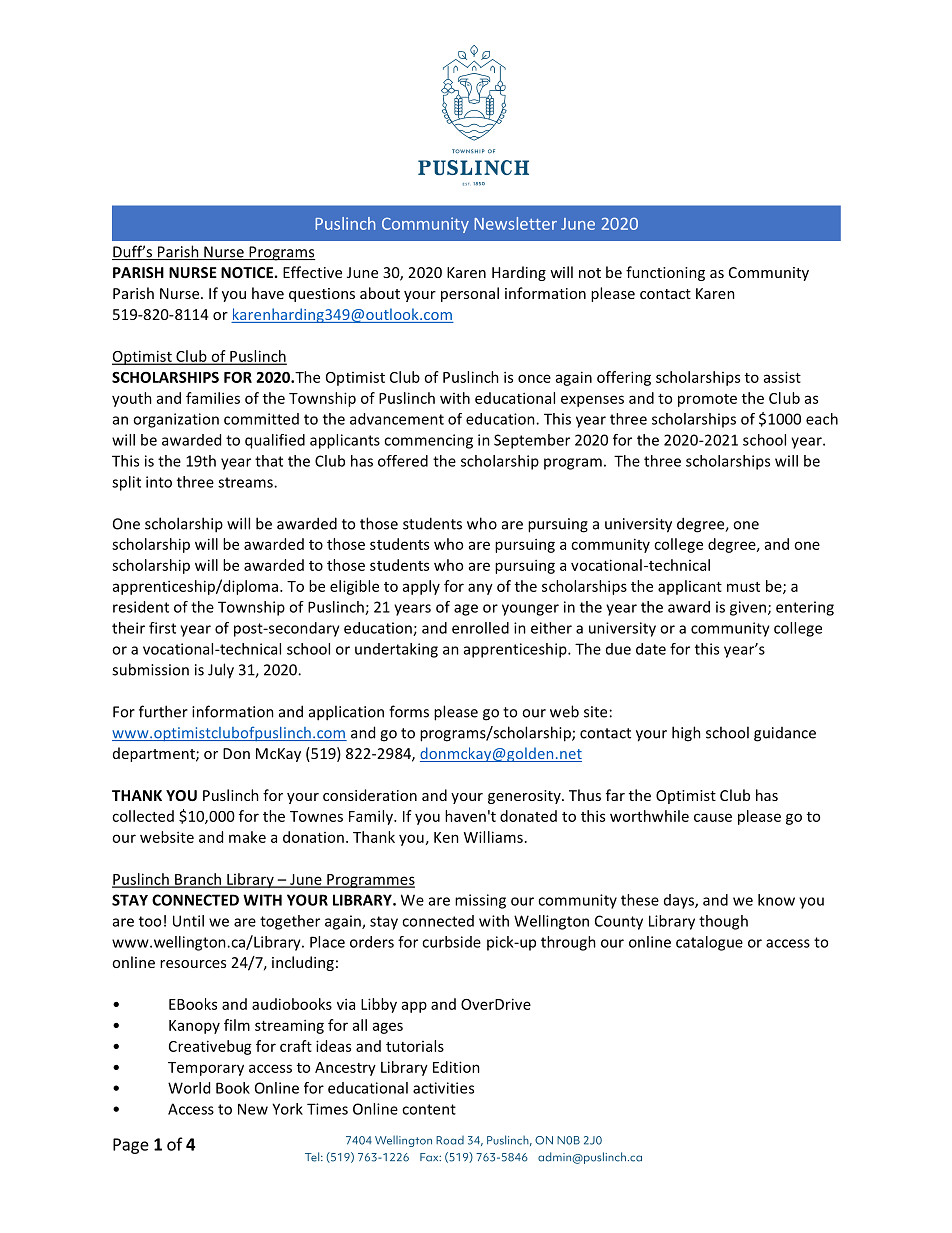 Image resolution: width=952 pixels, height=1233 pixels. I want to click on World, so click(189, 1088).
